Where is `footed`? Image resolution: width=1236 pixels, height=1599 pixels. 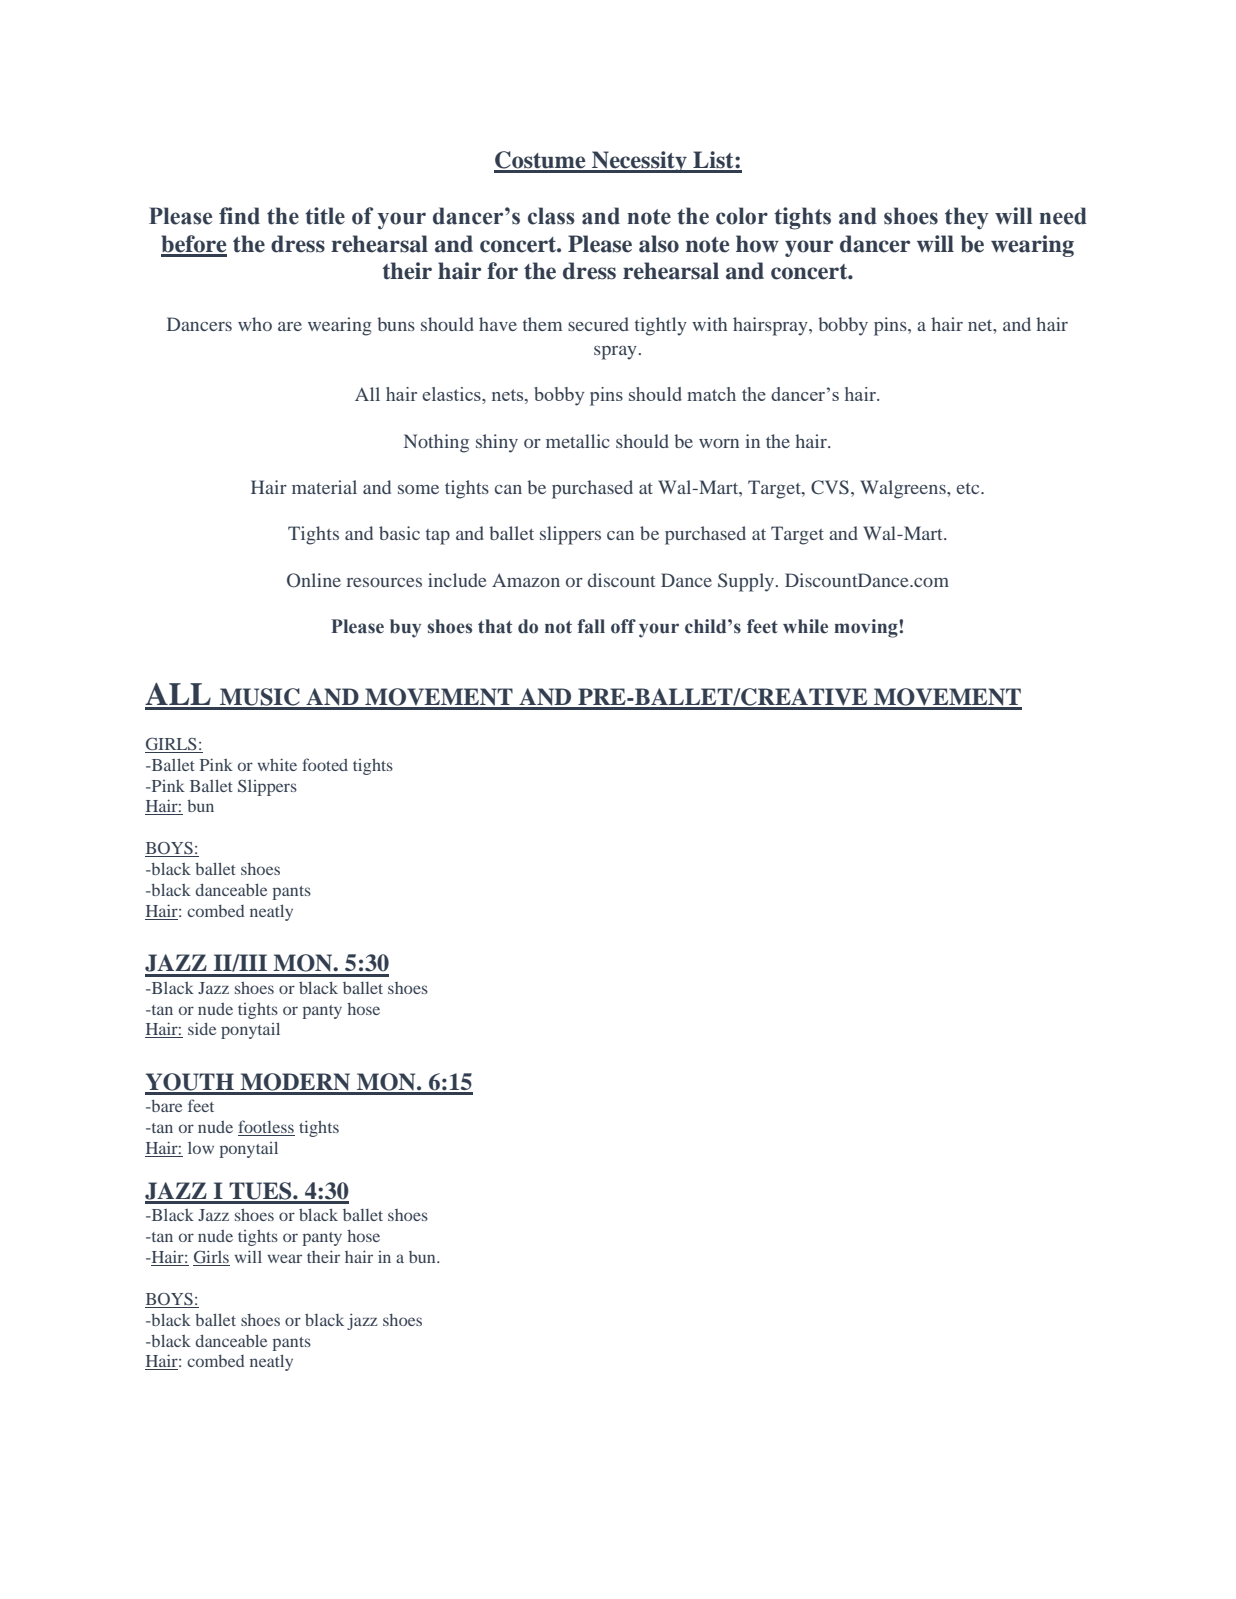
footed is located at coordinates (325, 764).
